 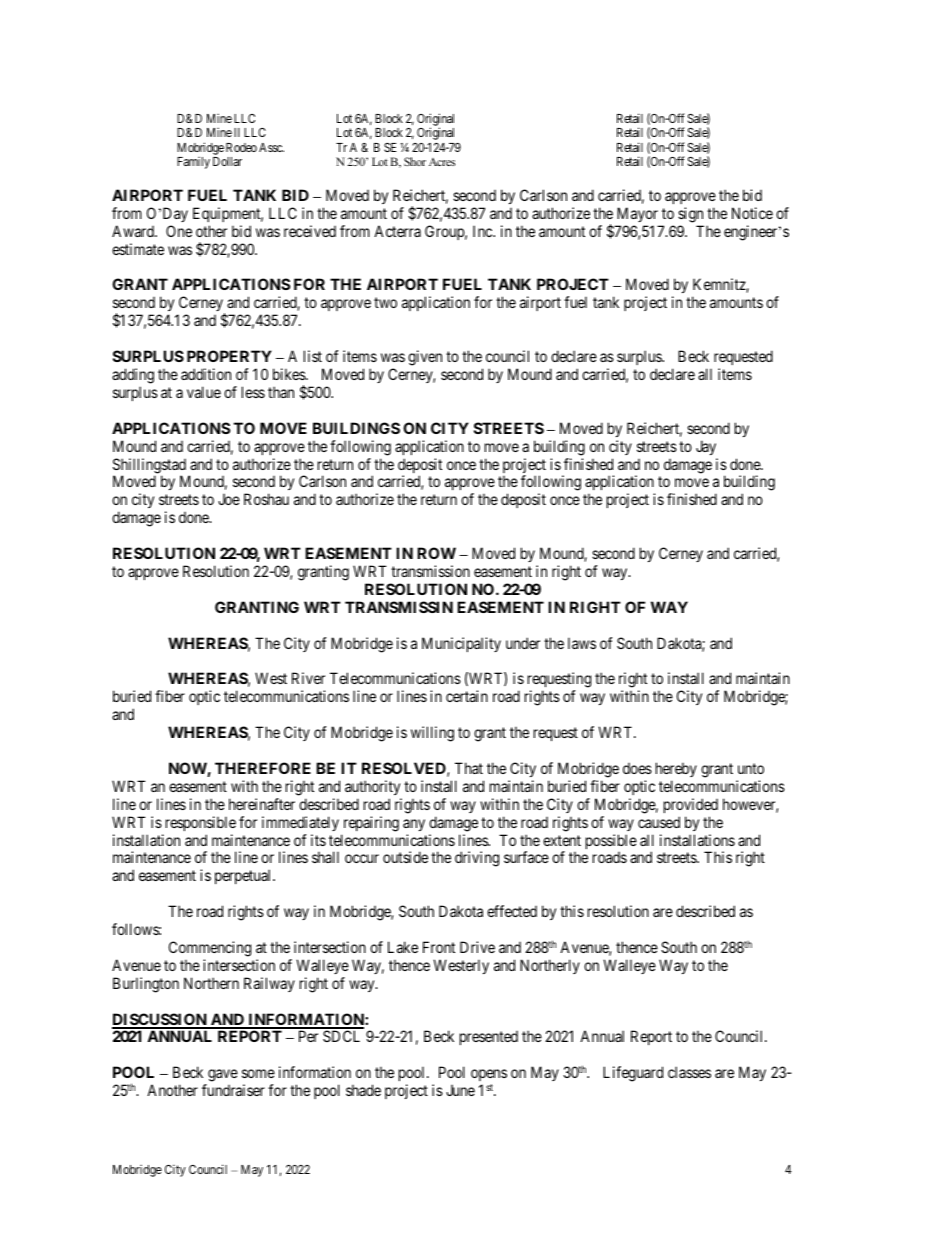 What do you see at coordinates (222, 1077) in the image?
I see `gave` at bounding box center [222, 1077].
